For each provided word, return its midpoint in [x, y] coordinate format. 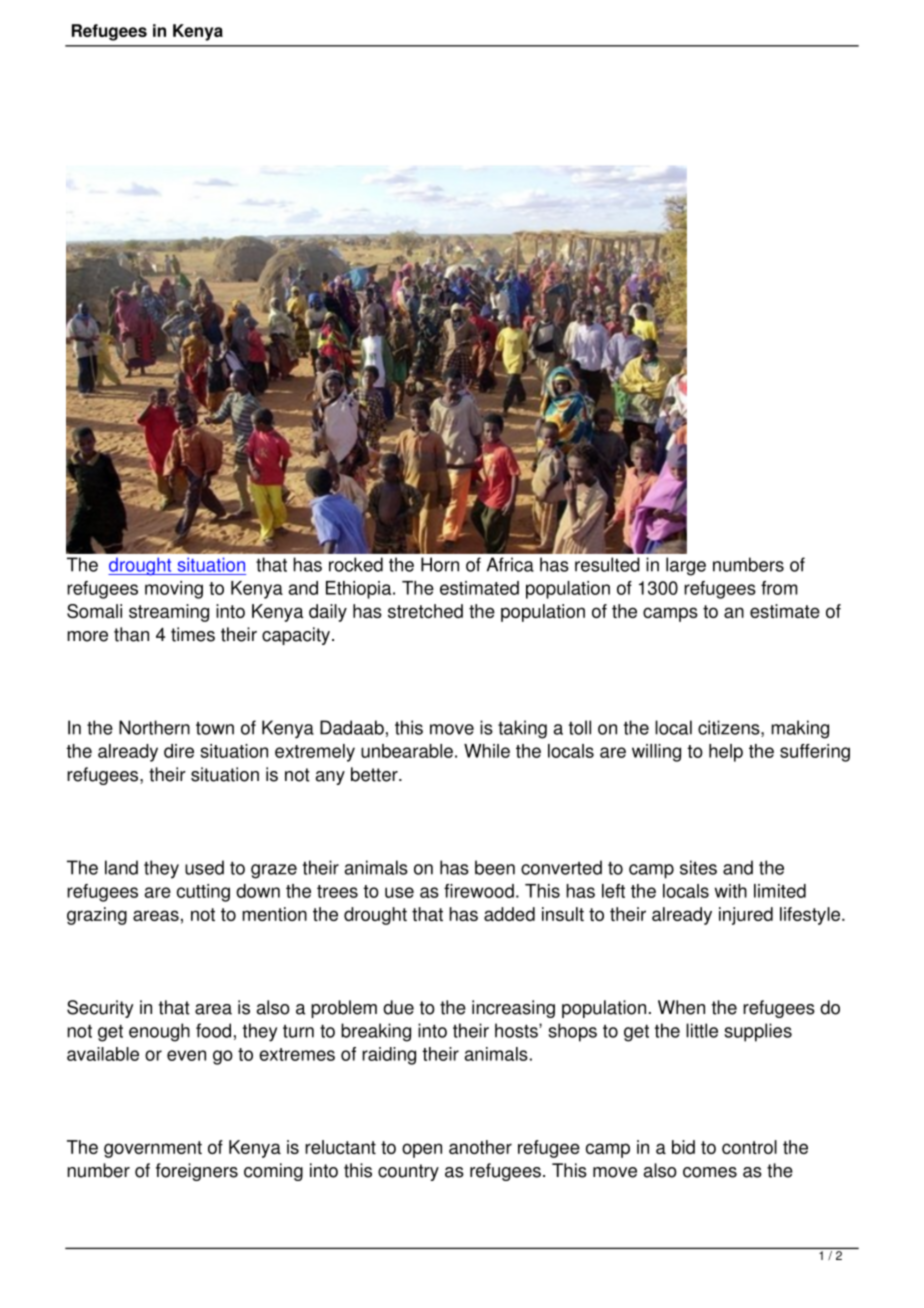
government [153, 1149]
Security [100, 1009]
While [487, 751]
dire [179, 751]
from [779, 588]
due [398, 1007]
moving [174, 590]
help [726, 753]
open [422, 1150]
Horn [440, 564]
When [681, 1007]
